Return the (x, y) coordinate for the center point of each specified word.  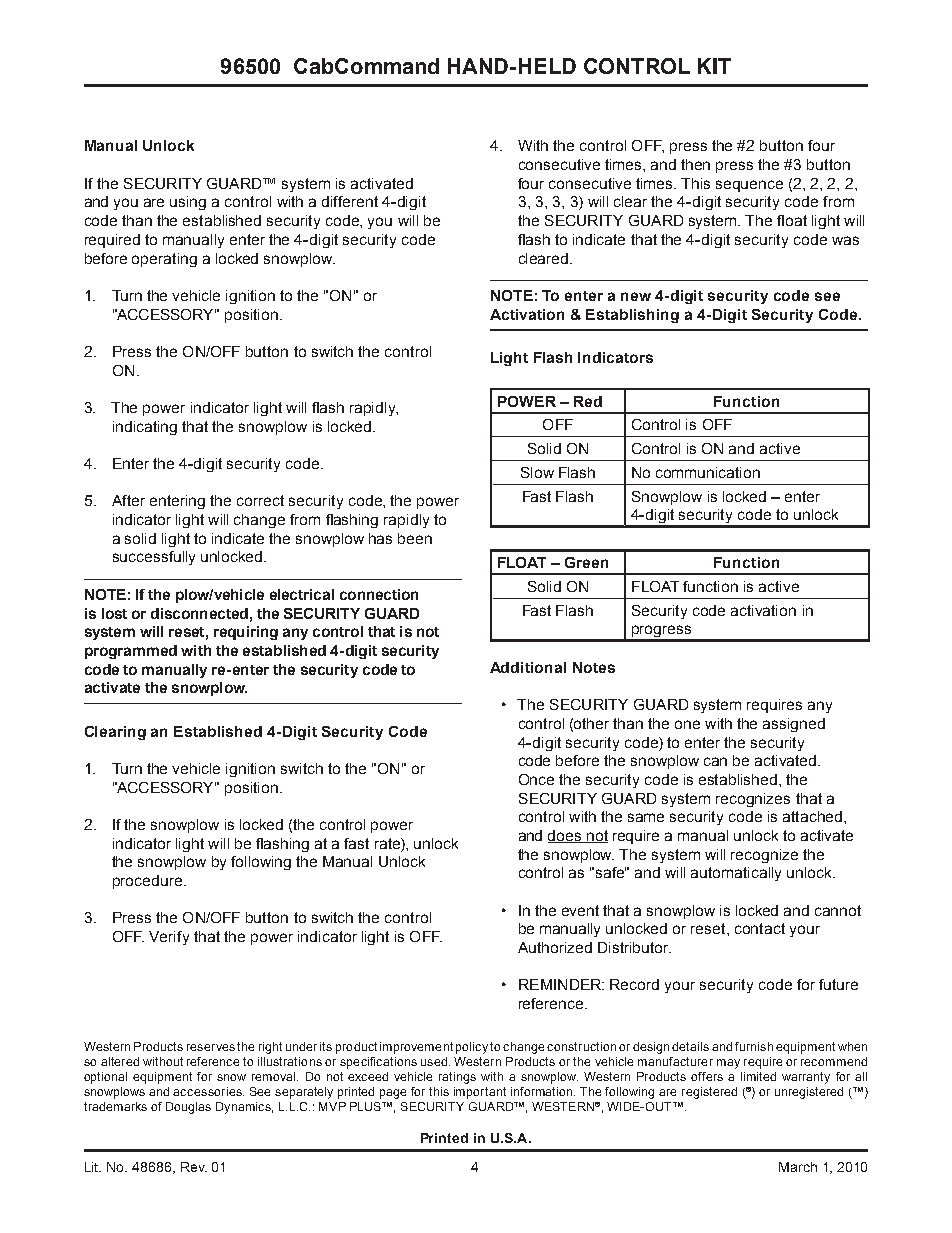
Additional (528, 667)
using (188, 203)
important (480, 1093)
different (350, 201)
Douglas (188, 1108)
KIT (714, 66)
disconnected (199, 613)
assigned (794, 725)
